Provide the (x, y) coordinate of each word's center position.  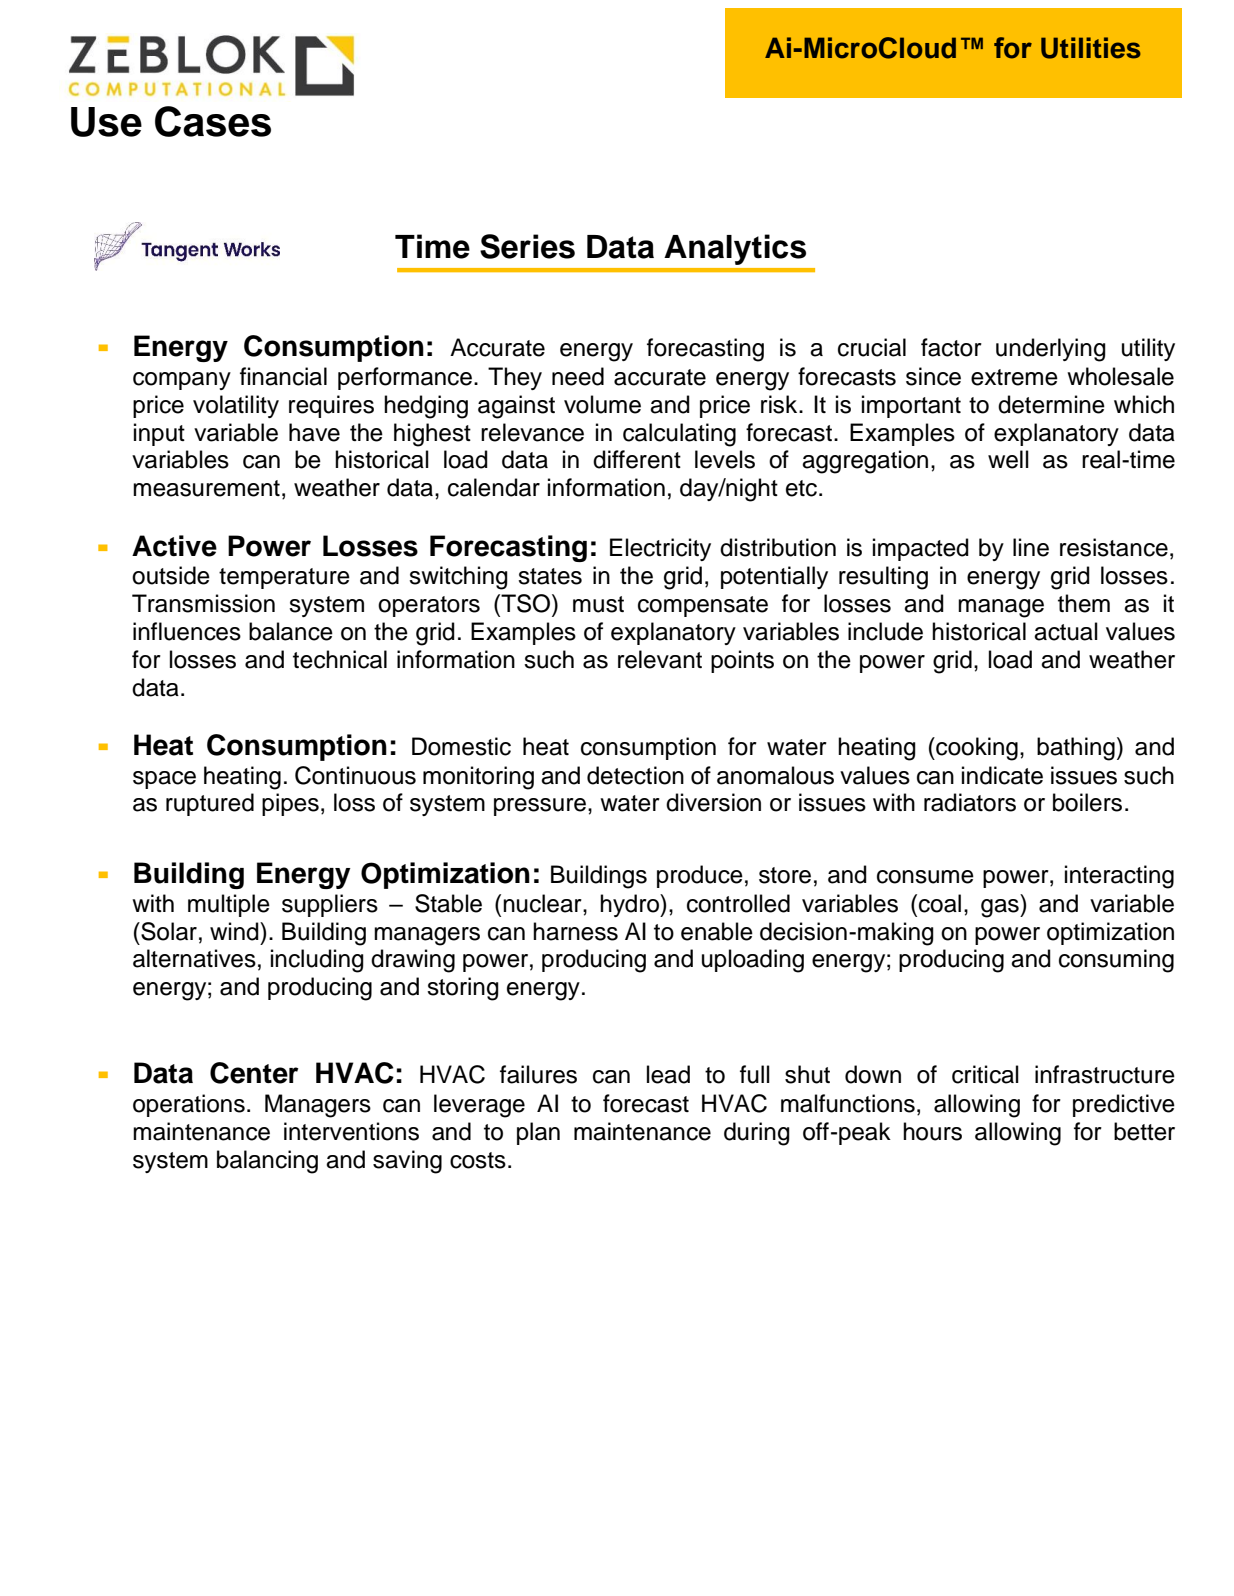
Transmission (203, 603)
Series (527, 246)
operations (189, 1105)
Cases (213, 121)
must (598, 604)
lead (668, 1074)
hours (932, 1131)
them (1084, 603)
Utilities (1091, 48)
